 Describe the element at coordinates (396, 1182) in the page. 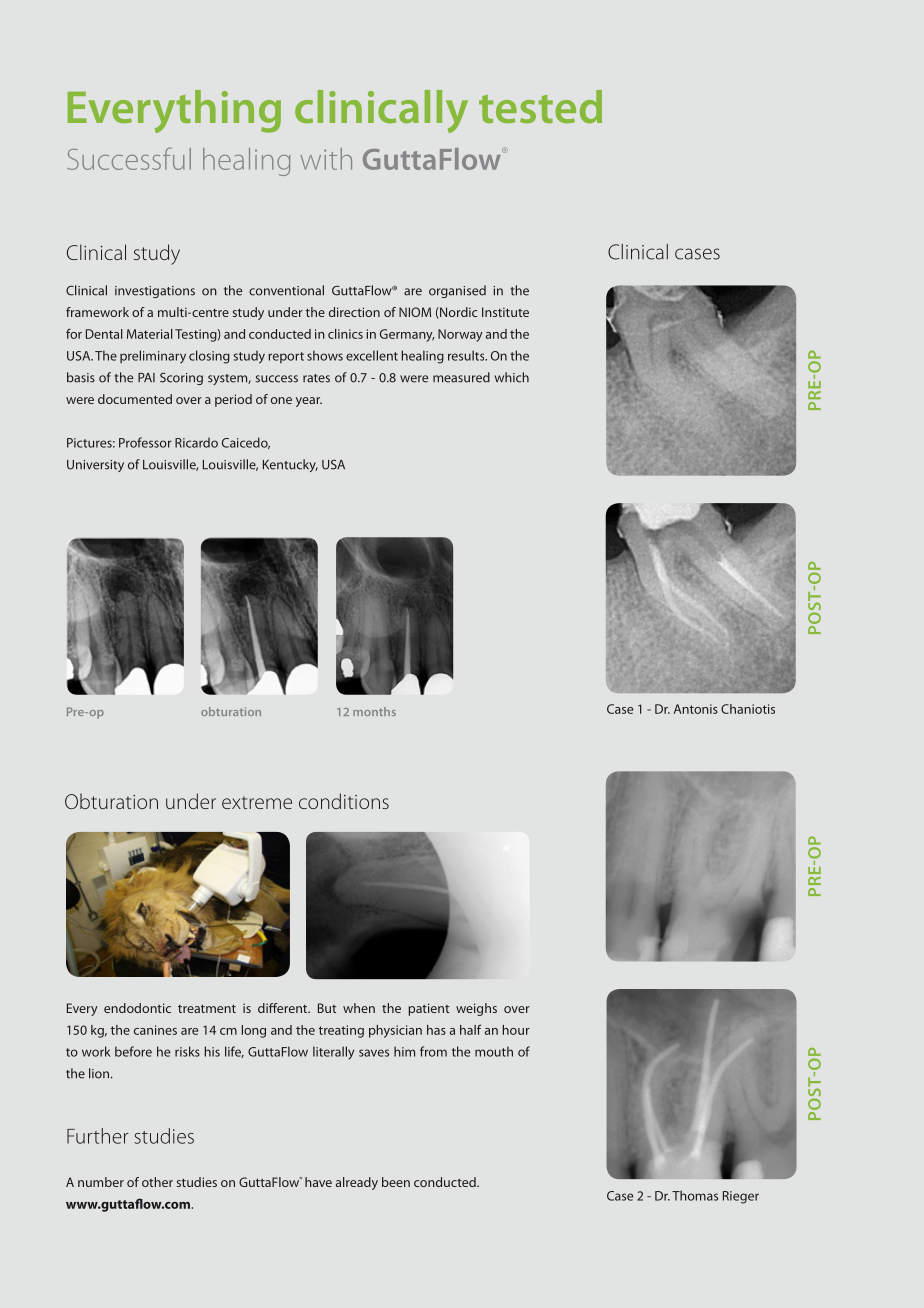

I see `been` at that location.
